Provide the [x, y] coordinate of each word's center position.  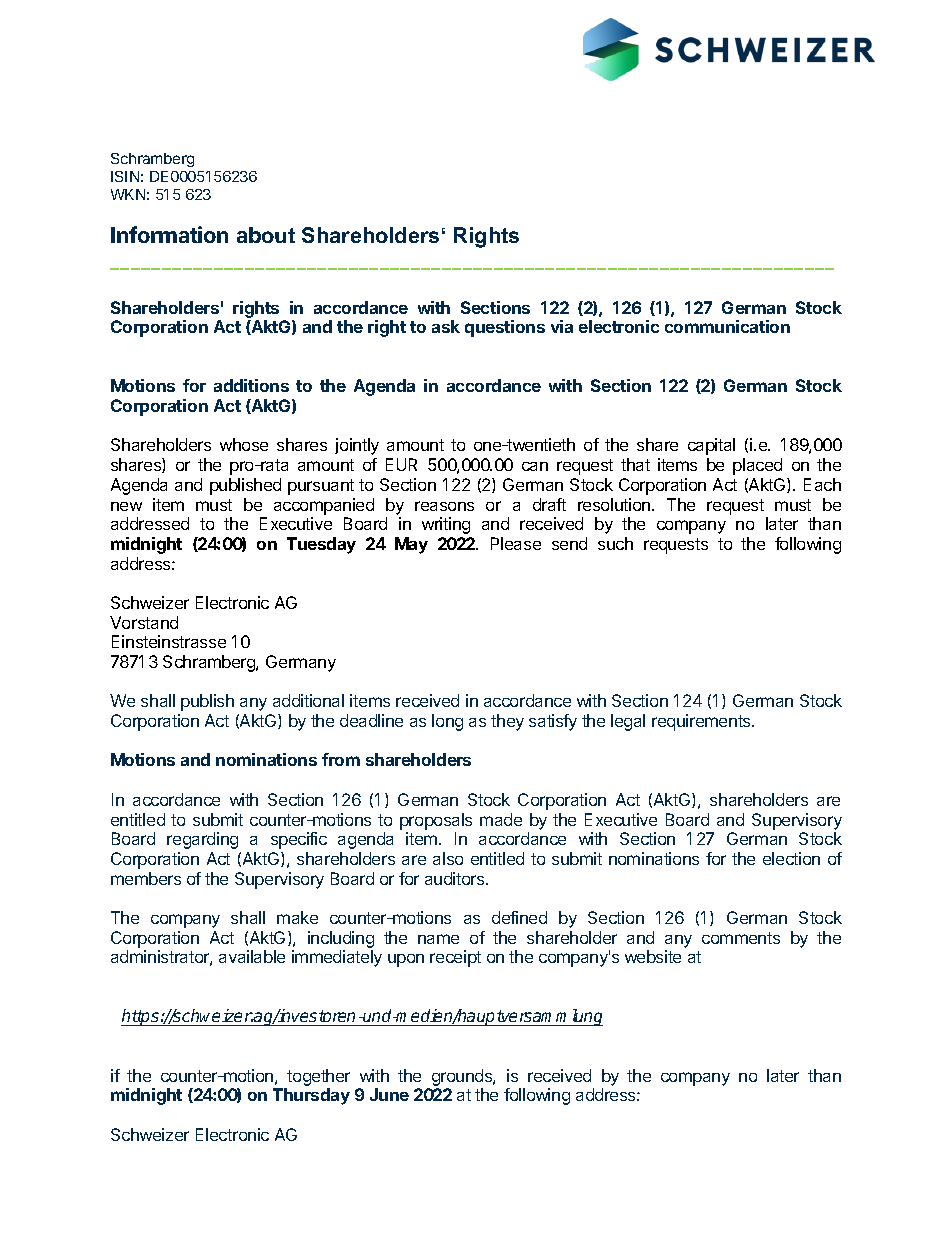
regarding [202, 840]
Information [169, 234]
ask [446, 326]
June [389, 1094]
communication [727, 326]
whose [244, 444]
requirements [702, 722]
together [318, 1077]
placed [757, 466]
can [535, 466]
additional [308, 700]
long [447, 722]
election [791, 858]
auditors [456, 878]
